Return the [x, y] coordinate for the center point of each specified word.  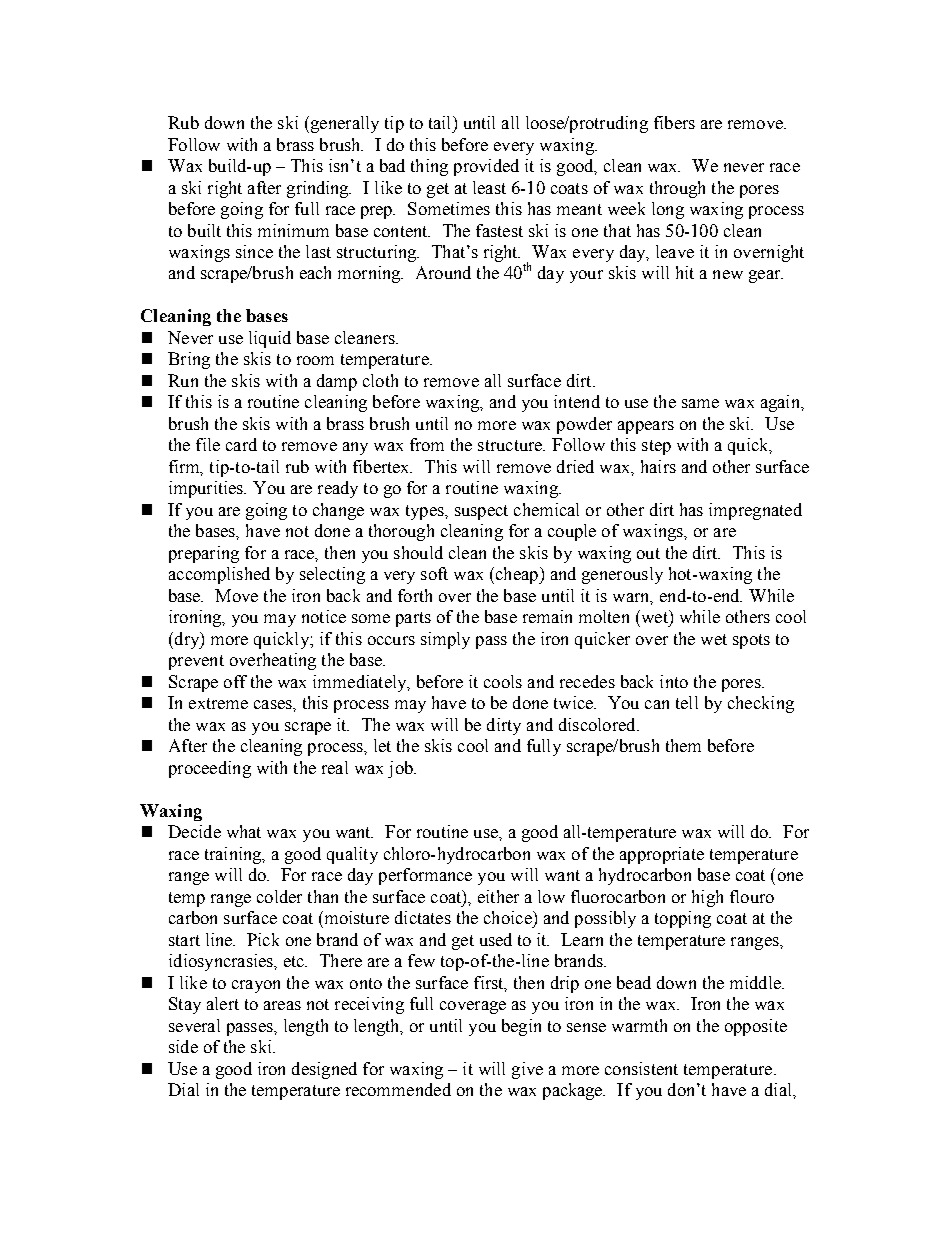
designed [324, 1070]
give [527, 1070]
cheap [516, 575]
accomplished [219, 575]
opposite [756, 1027]
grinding [319, 189]
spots [751, 641]
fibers [674, 122]
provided [486, 167]
